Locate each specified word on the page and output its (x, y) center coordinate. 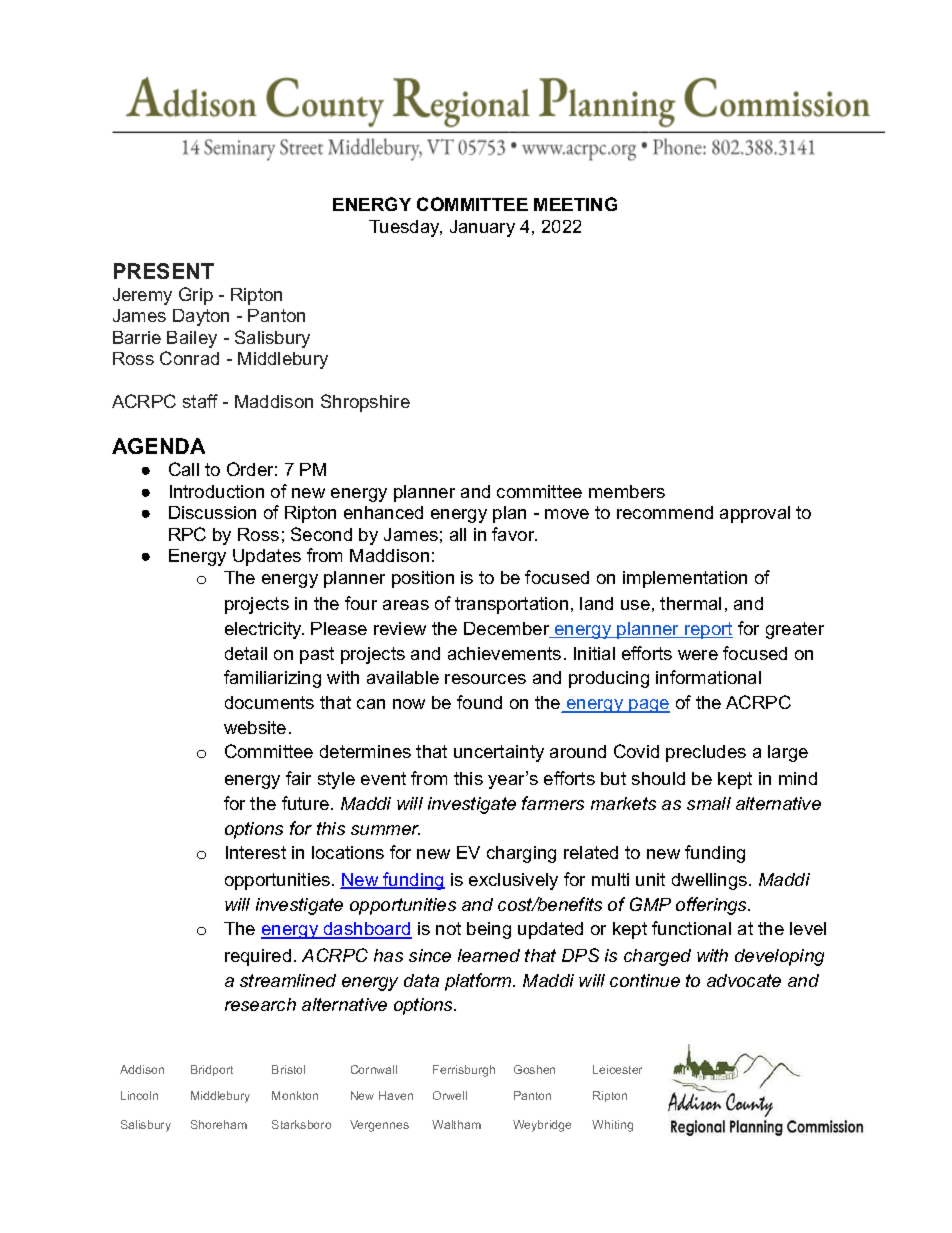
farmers (553, 803)
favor (514, 534)
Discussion (212, 512)
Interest (256, 852)
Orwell (450, 1095)
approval (755, 514)
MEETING (575, 204)
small (709, 803)
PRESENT (164, 271)
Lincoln (139, 1095)
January (482, 228)
